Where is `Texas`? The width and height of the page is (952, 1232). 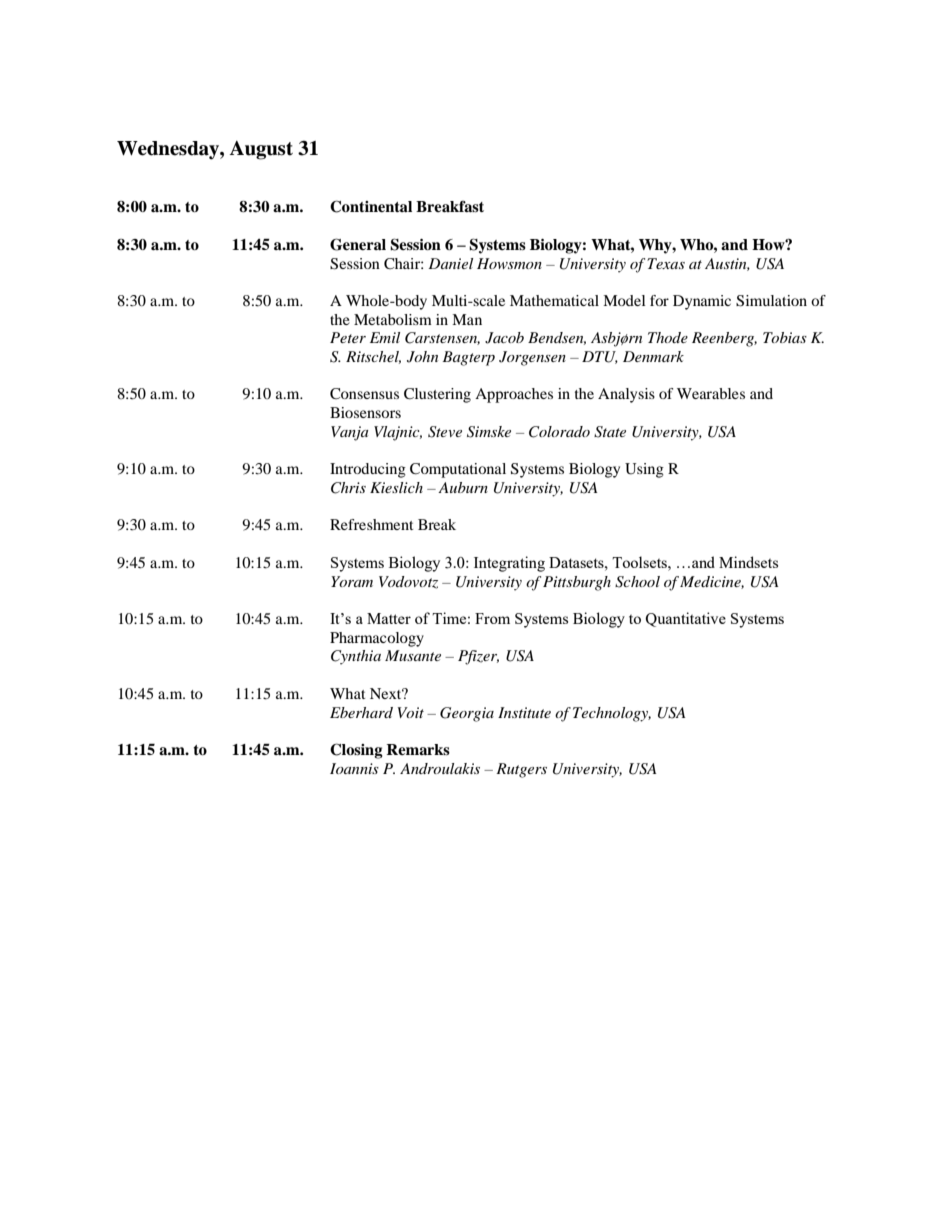 Texas is located at coordinates (666, 263).
